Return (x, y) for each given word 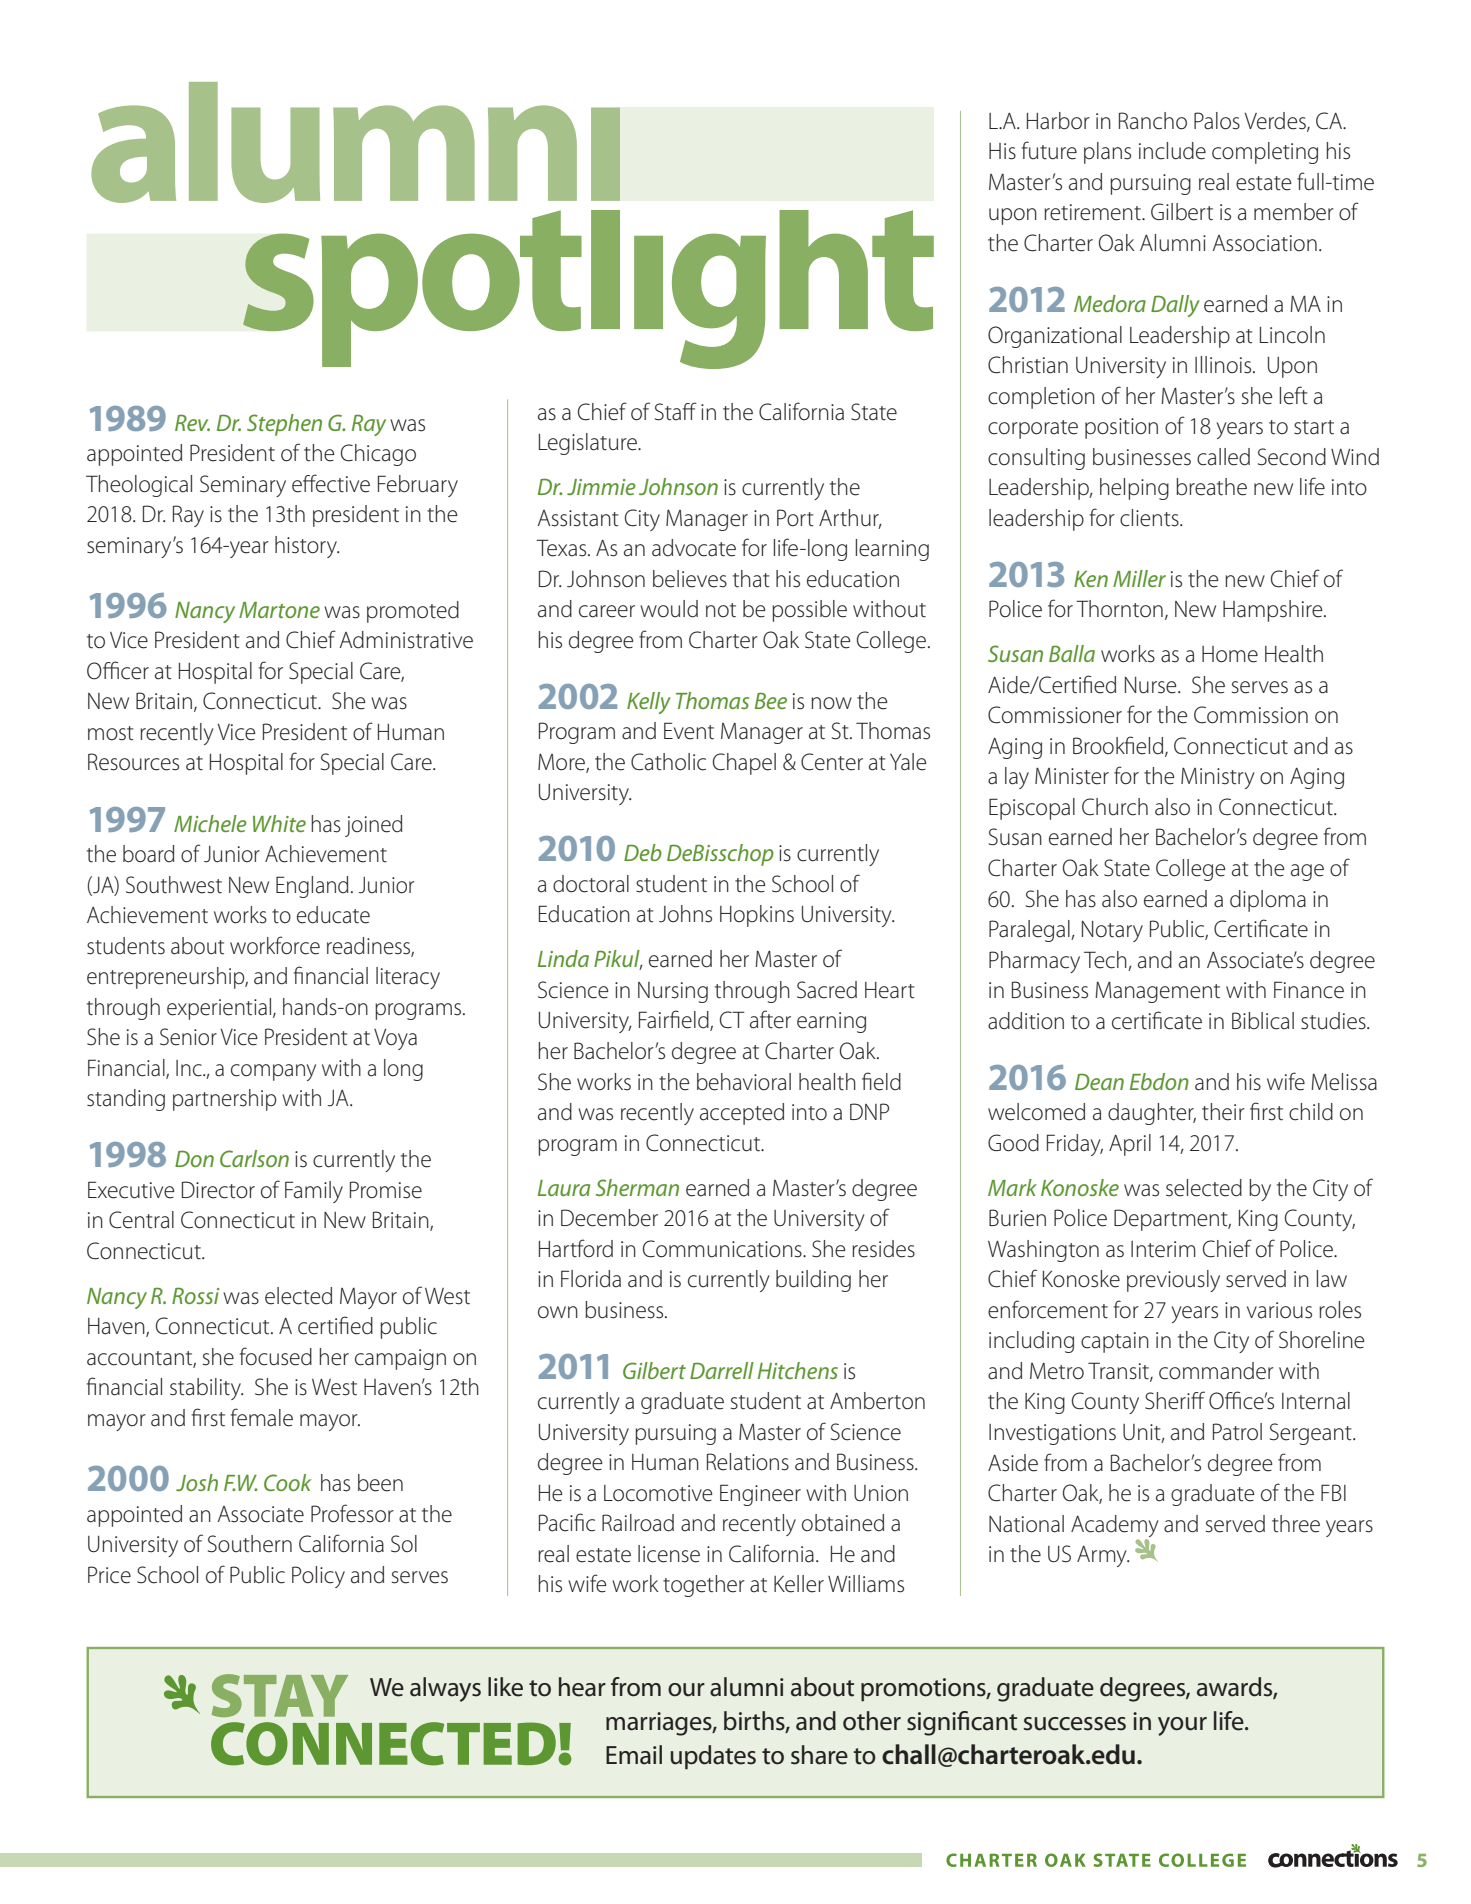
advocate (694, 548)
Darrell (722, 1370)
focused (276, 1356)
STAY (280, 1695)
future (1049, 150)
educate (333, 915)
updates (713, 1757)
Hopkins (757, 916)
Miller (1139, 578)
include (1172, 151)
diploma (1268, 901)
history (307, 547)
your (1182, 1726)
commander (1216, 1371)
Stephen (284, 425)
